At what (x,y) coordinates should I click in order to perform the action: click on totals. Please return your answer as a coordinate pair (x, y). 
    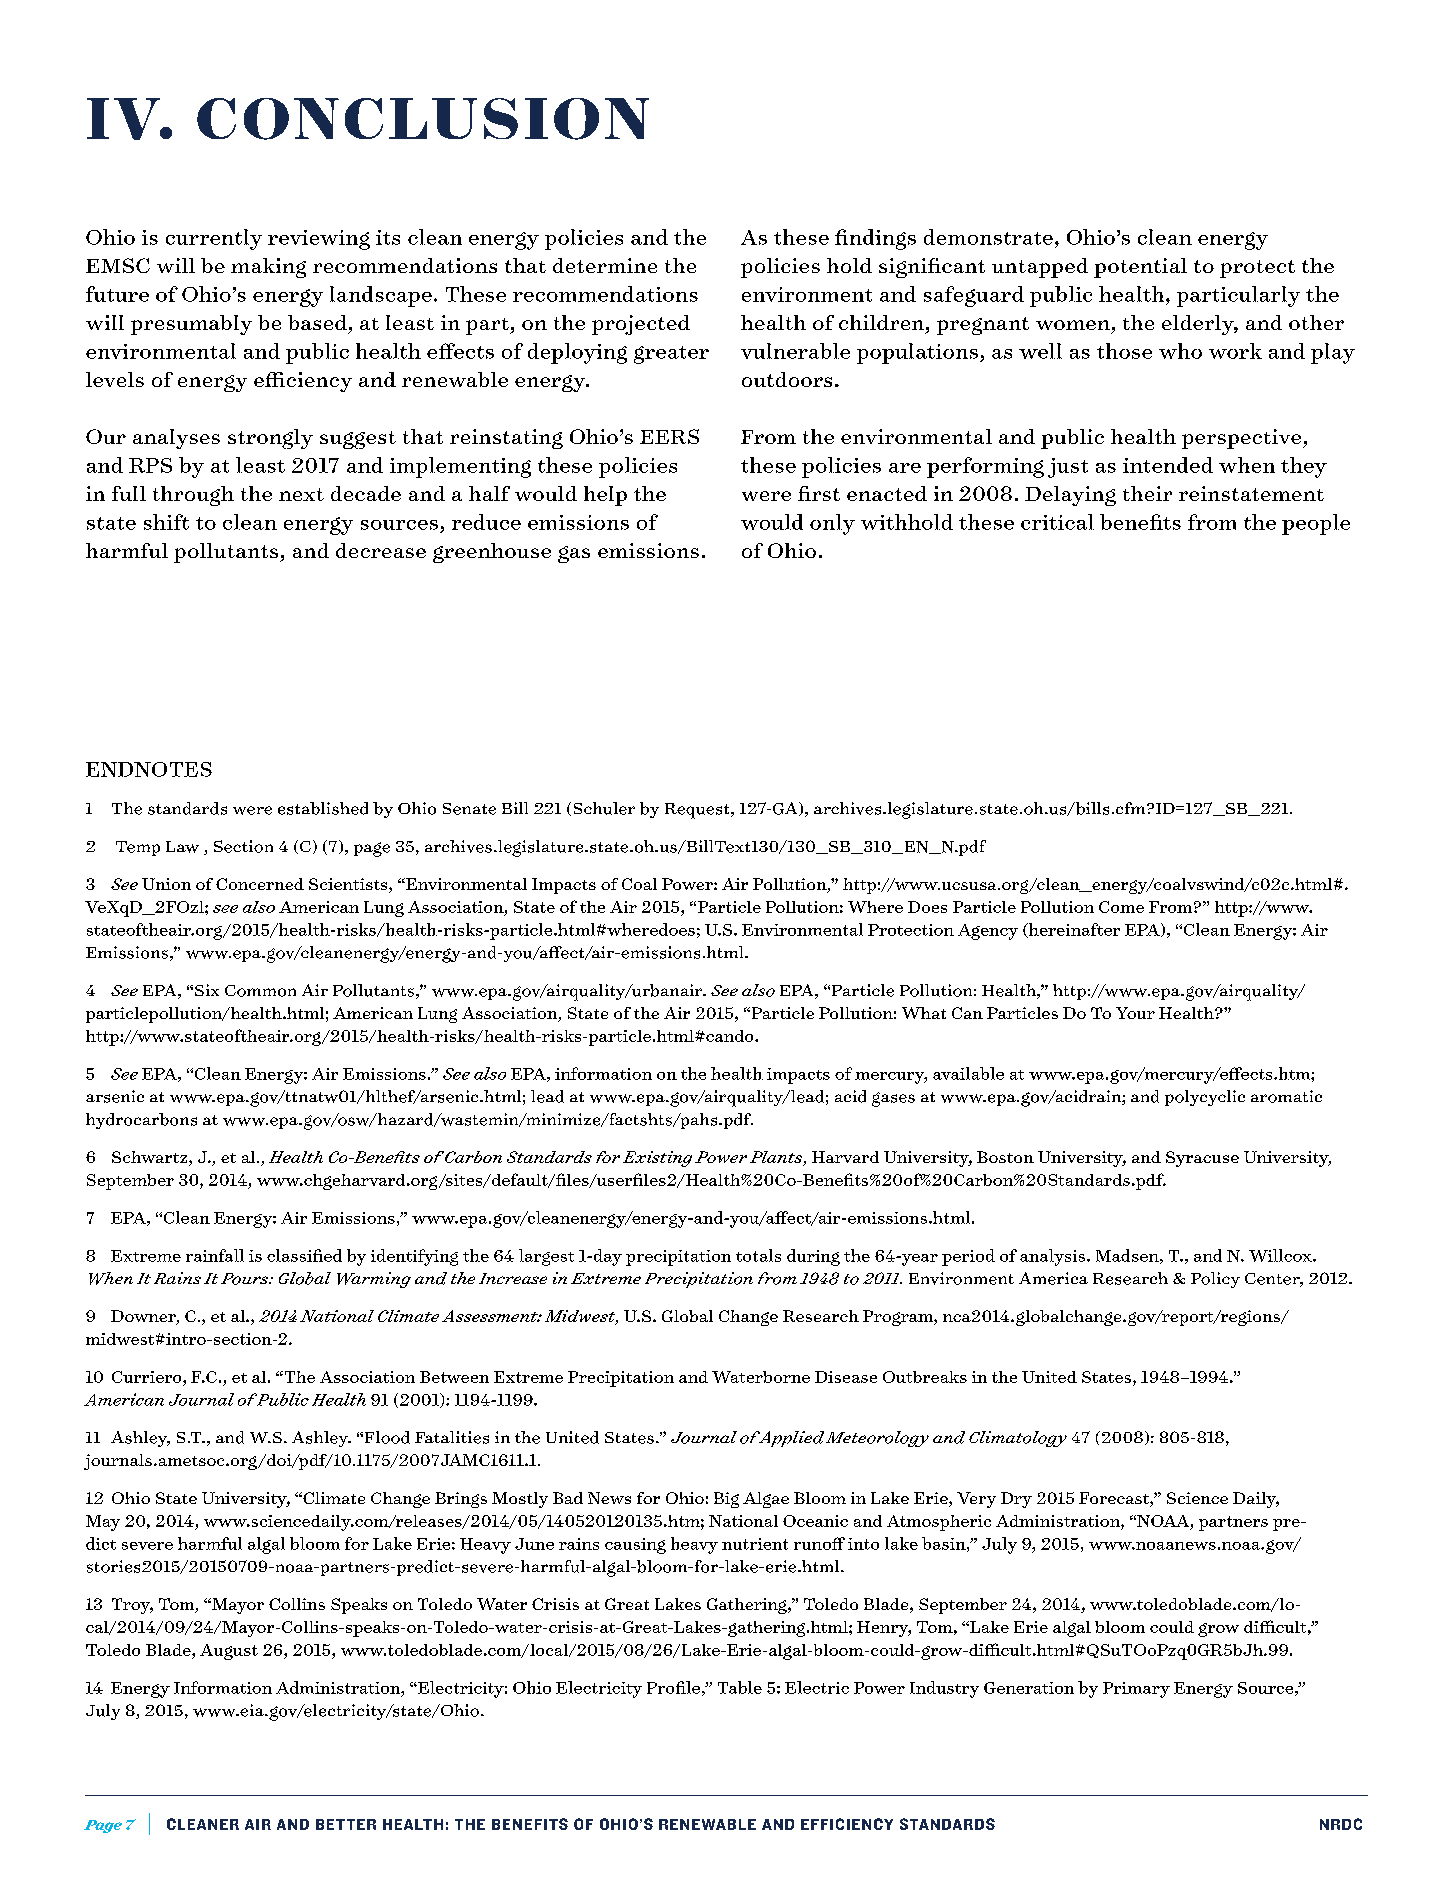
    Looking at the image, I should click on (758, 1255).
